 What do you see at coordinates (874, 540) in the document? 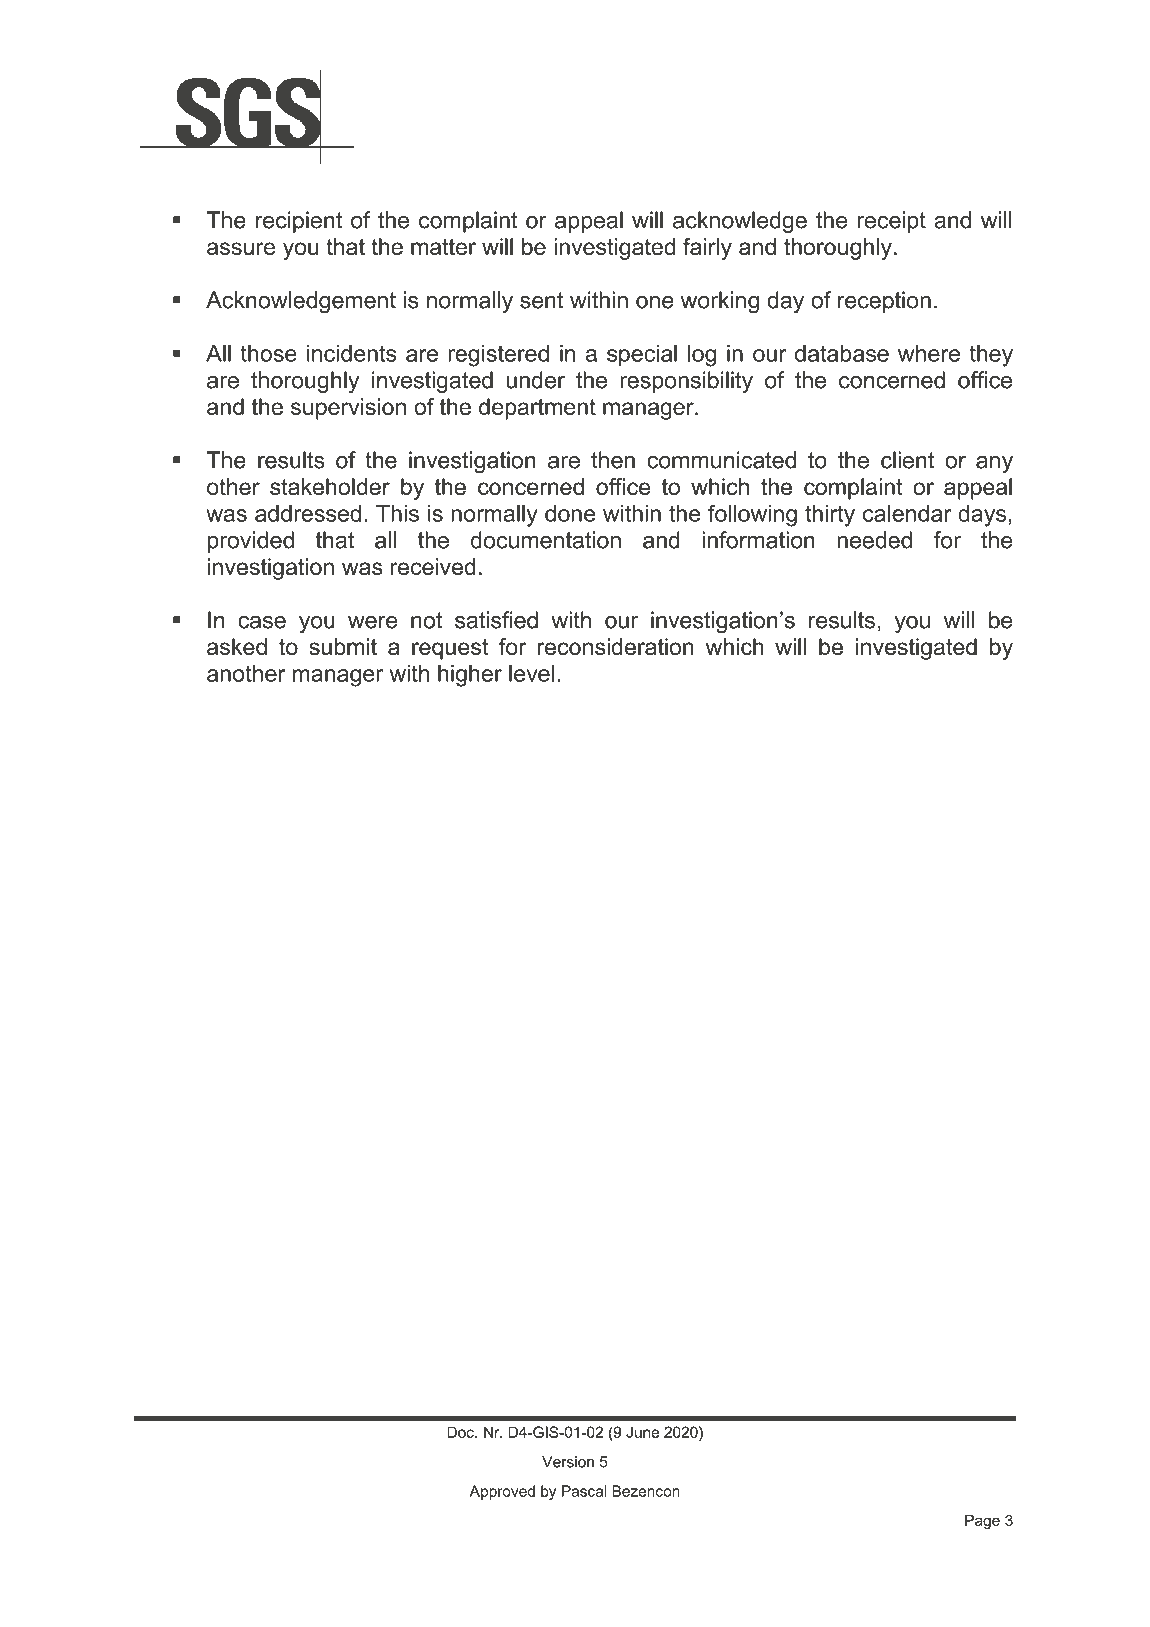
I see `needed` at bounding box center [874, 540].
